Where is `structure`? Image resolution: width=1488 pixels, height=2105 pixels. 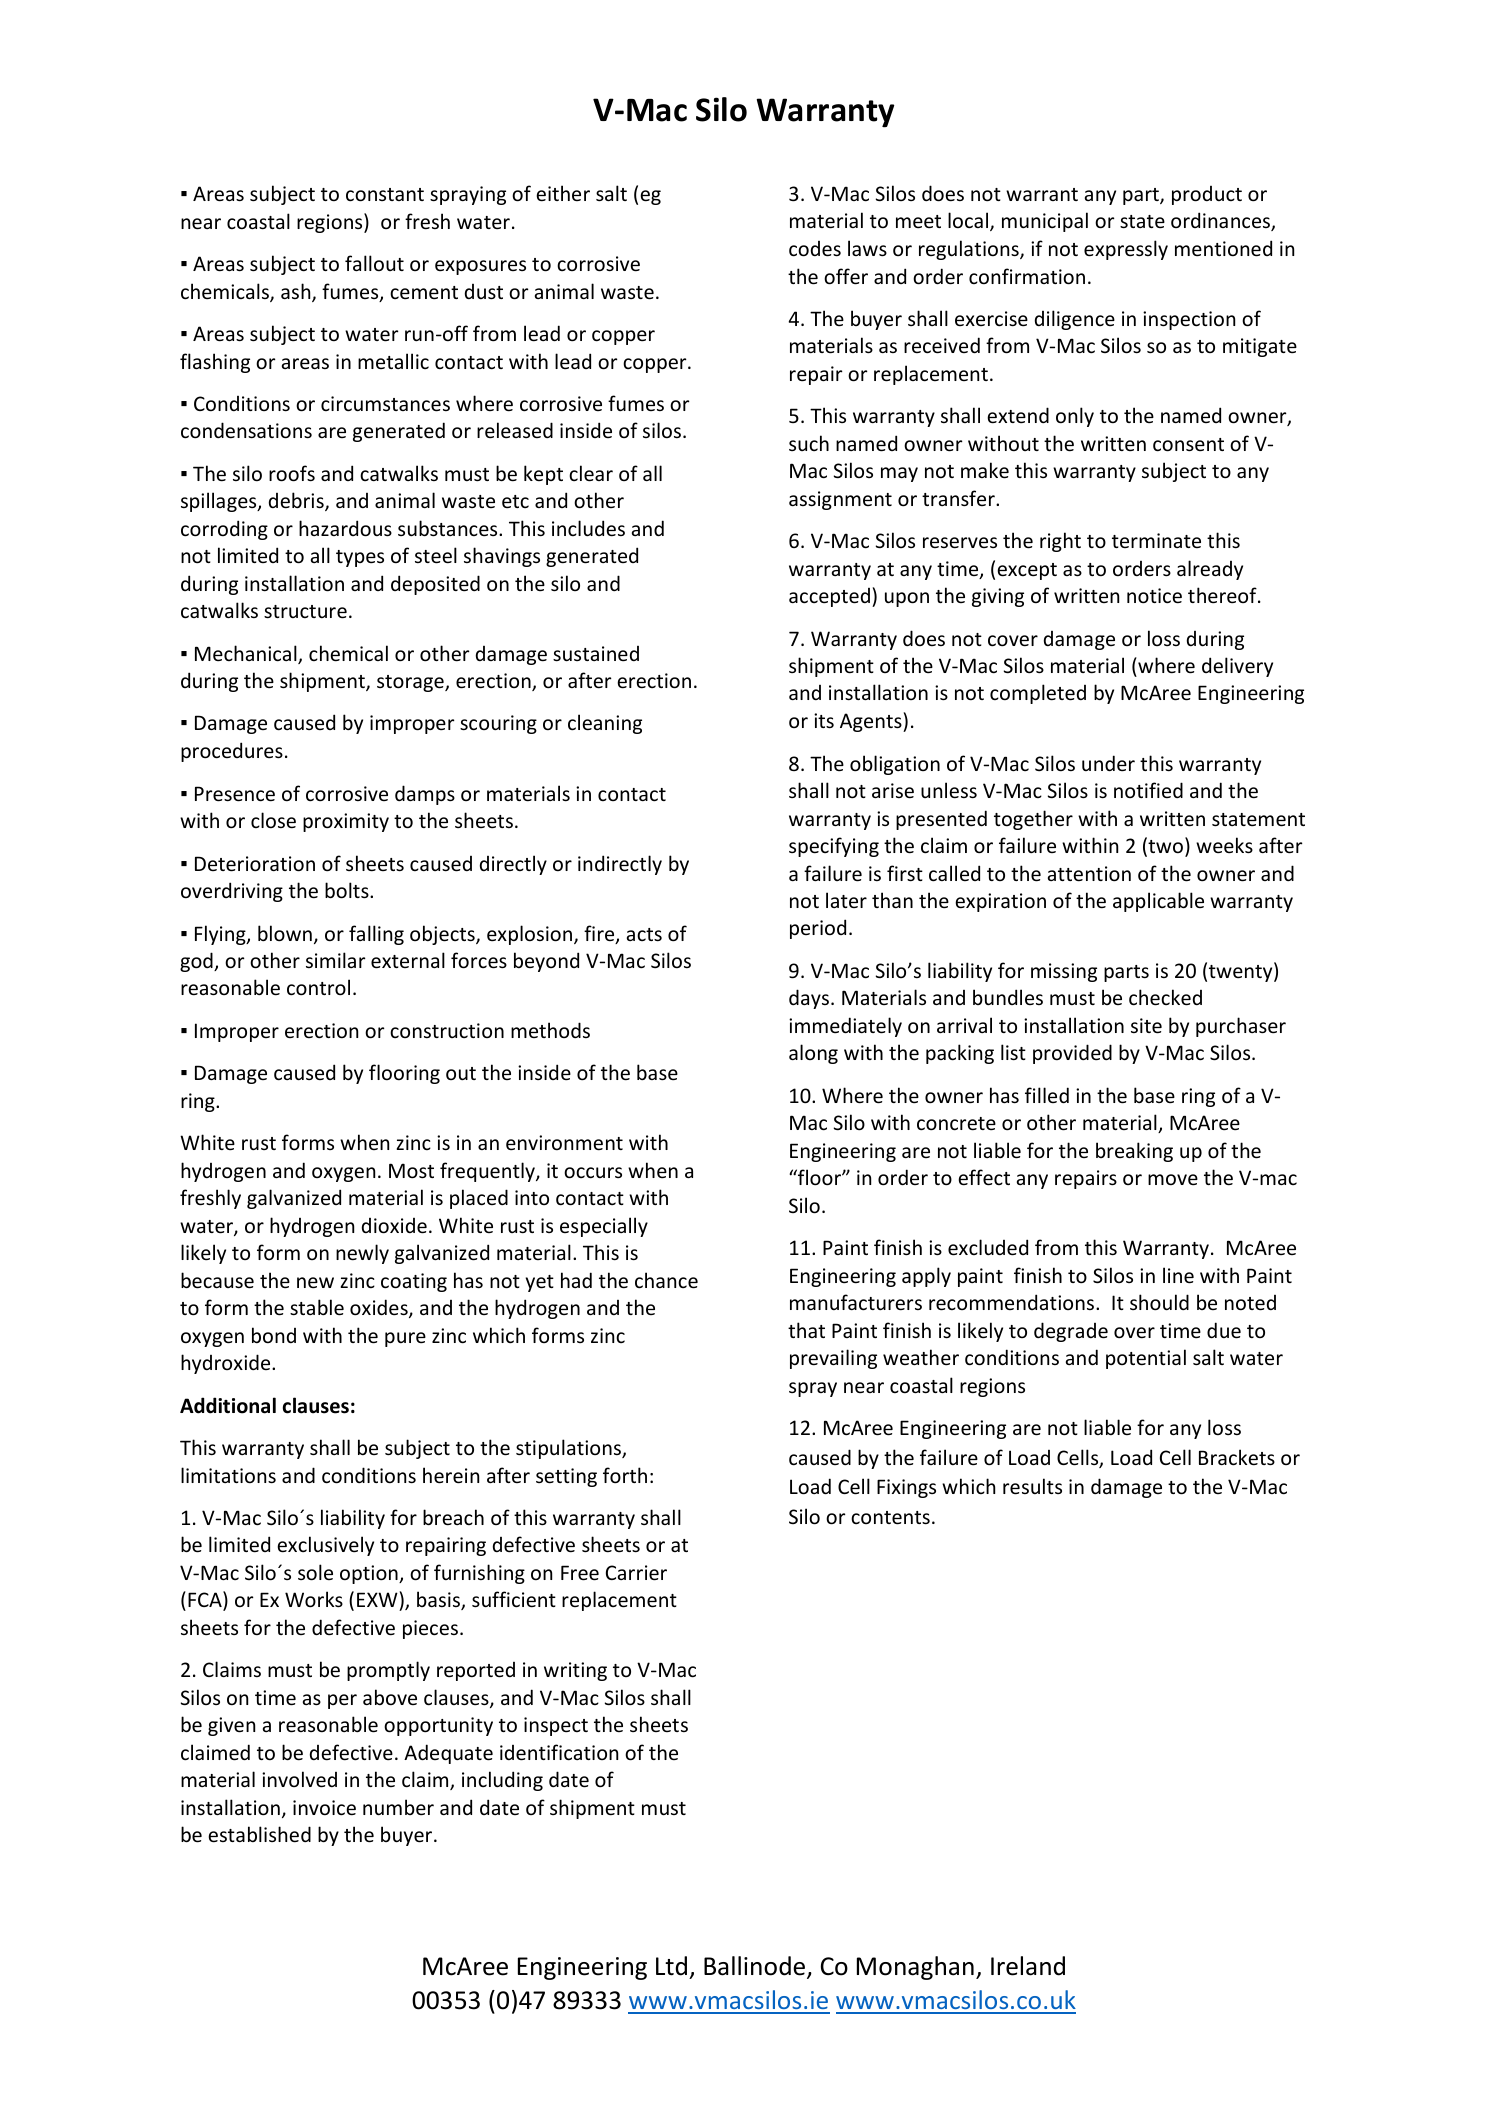 structure is located at coordinates (305, 612).
